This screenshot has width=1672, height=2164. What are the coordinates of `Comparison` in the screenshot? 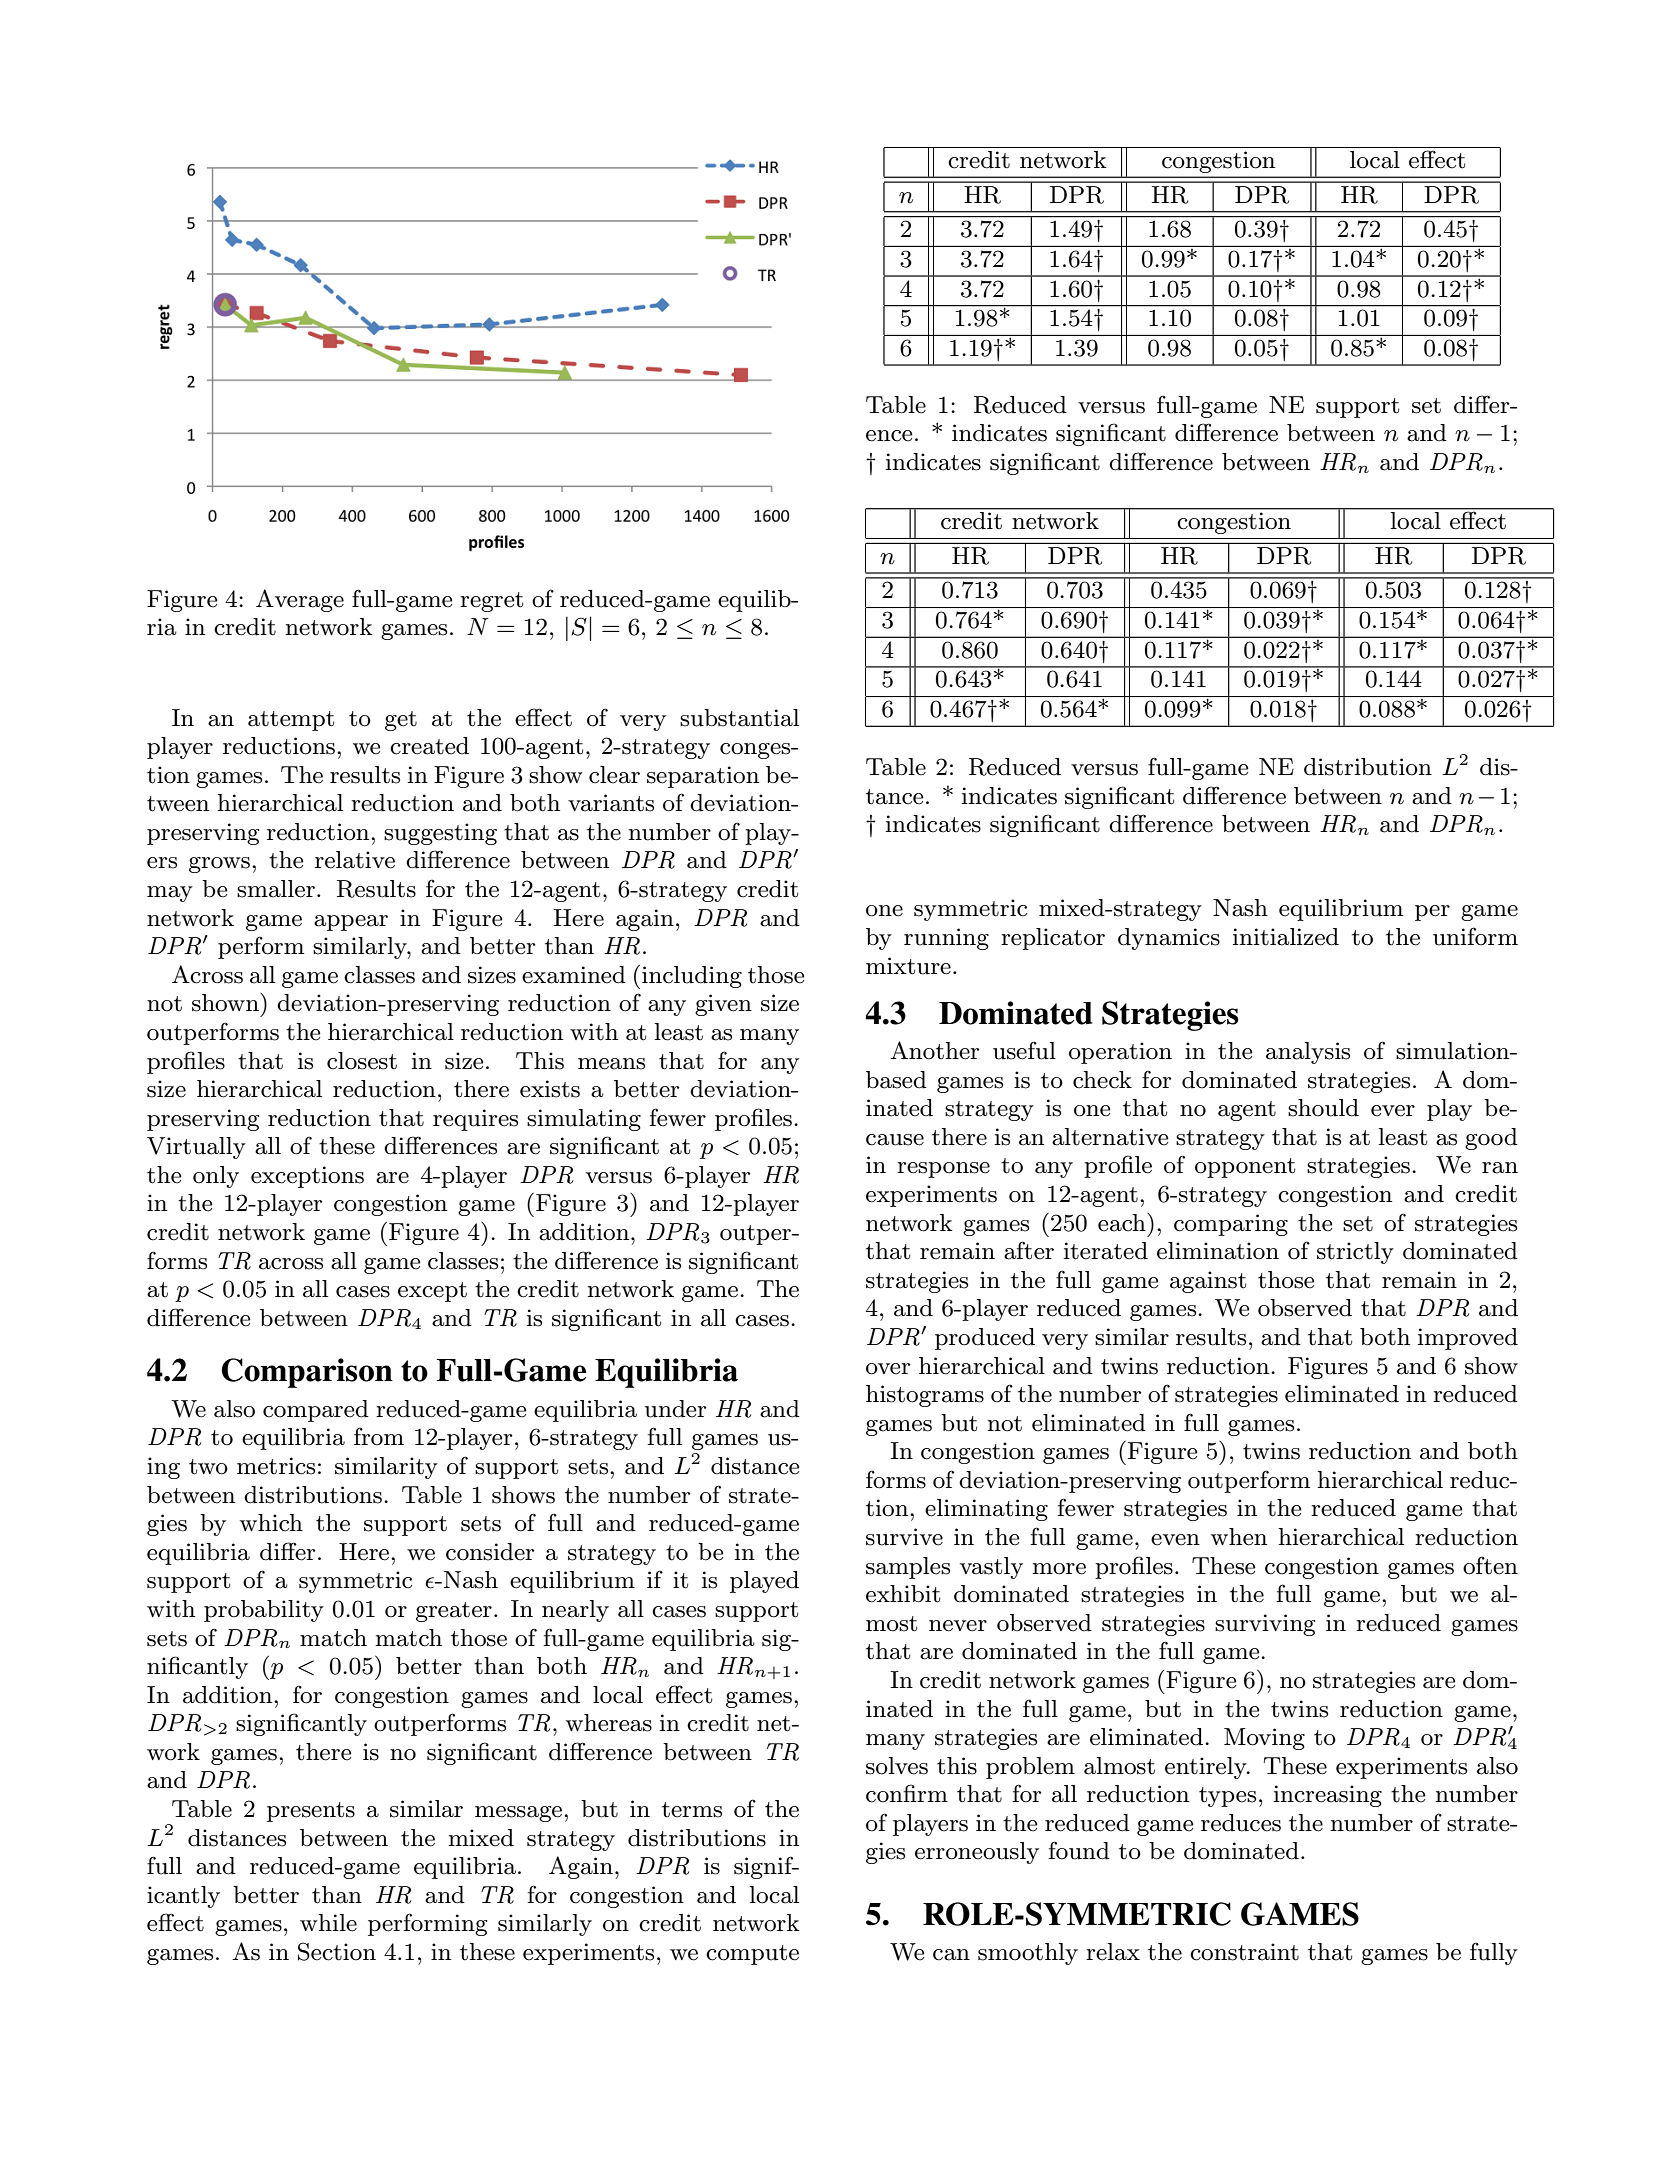 It's located at (307, 1373).
